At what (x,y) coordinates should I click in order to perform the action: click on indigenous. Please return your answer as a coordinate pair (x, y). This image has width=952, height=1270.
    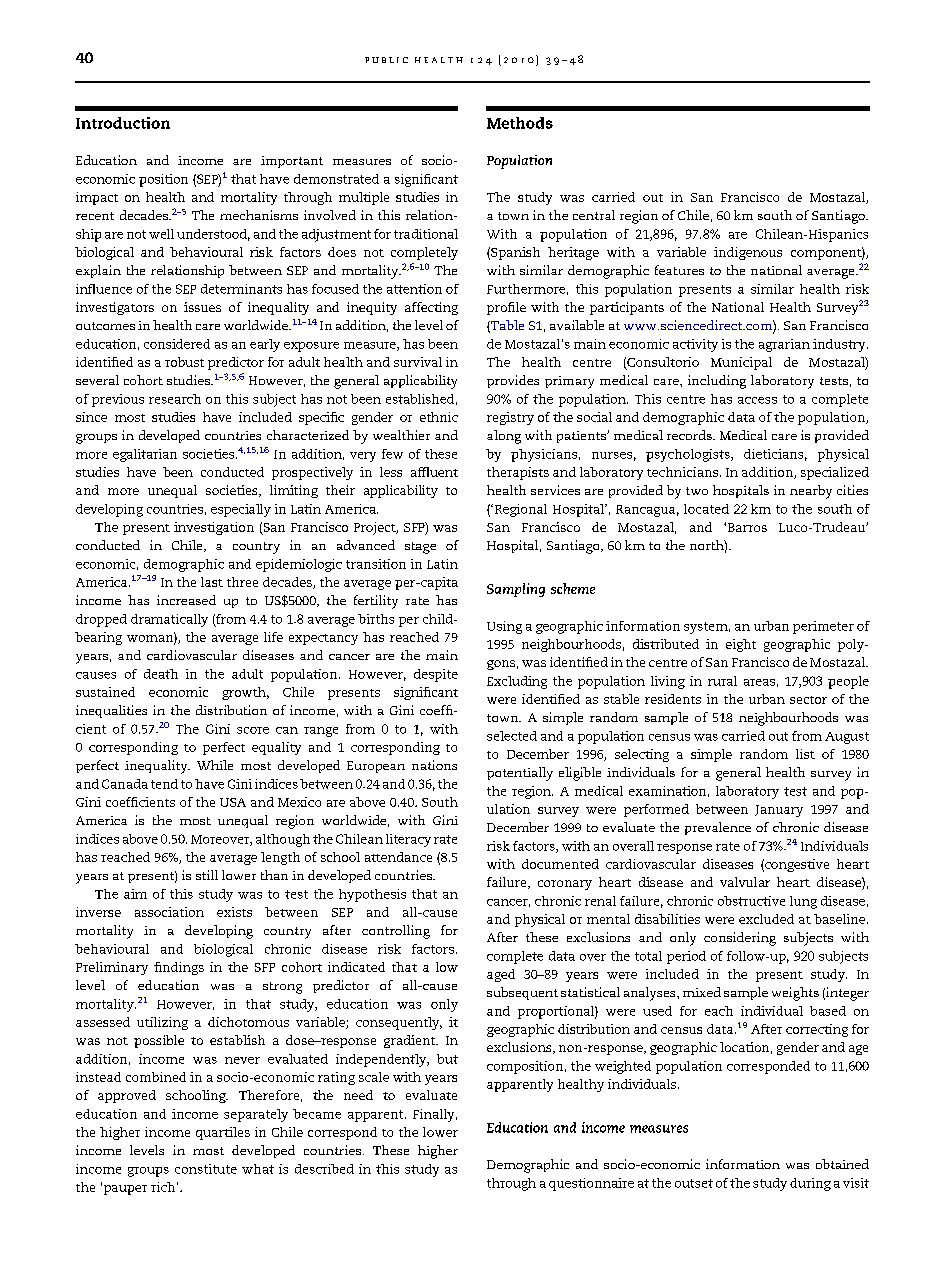
    Looking at the image, I should click on (748, 253).
